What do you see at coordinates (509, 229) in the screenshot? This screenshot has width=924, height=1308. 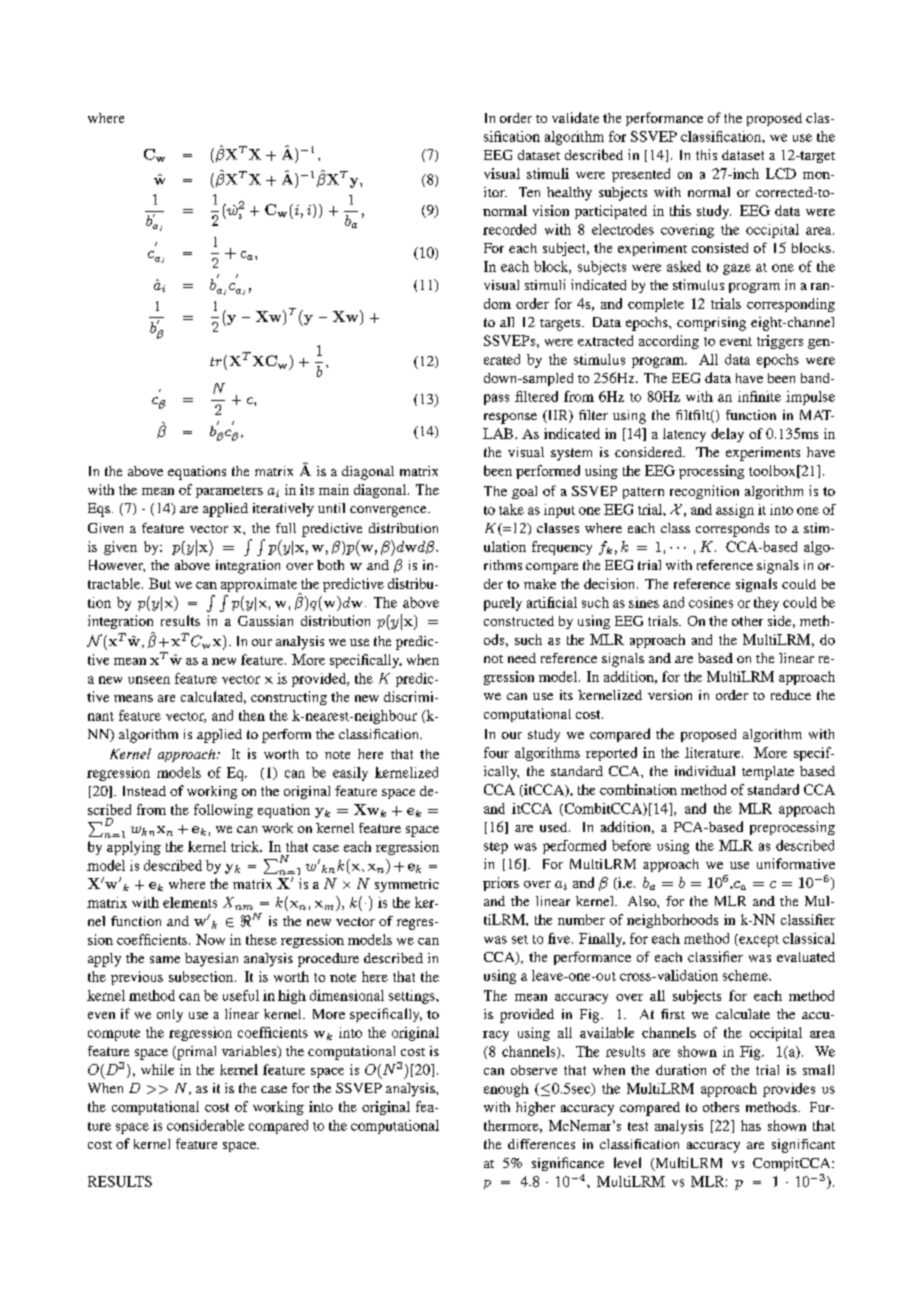 I see `recorded` at bounding box center [509, 229].
